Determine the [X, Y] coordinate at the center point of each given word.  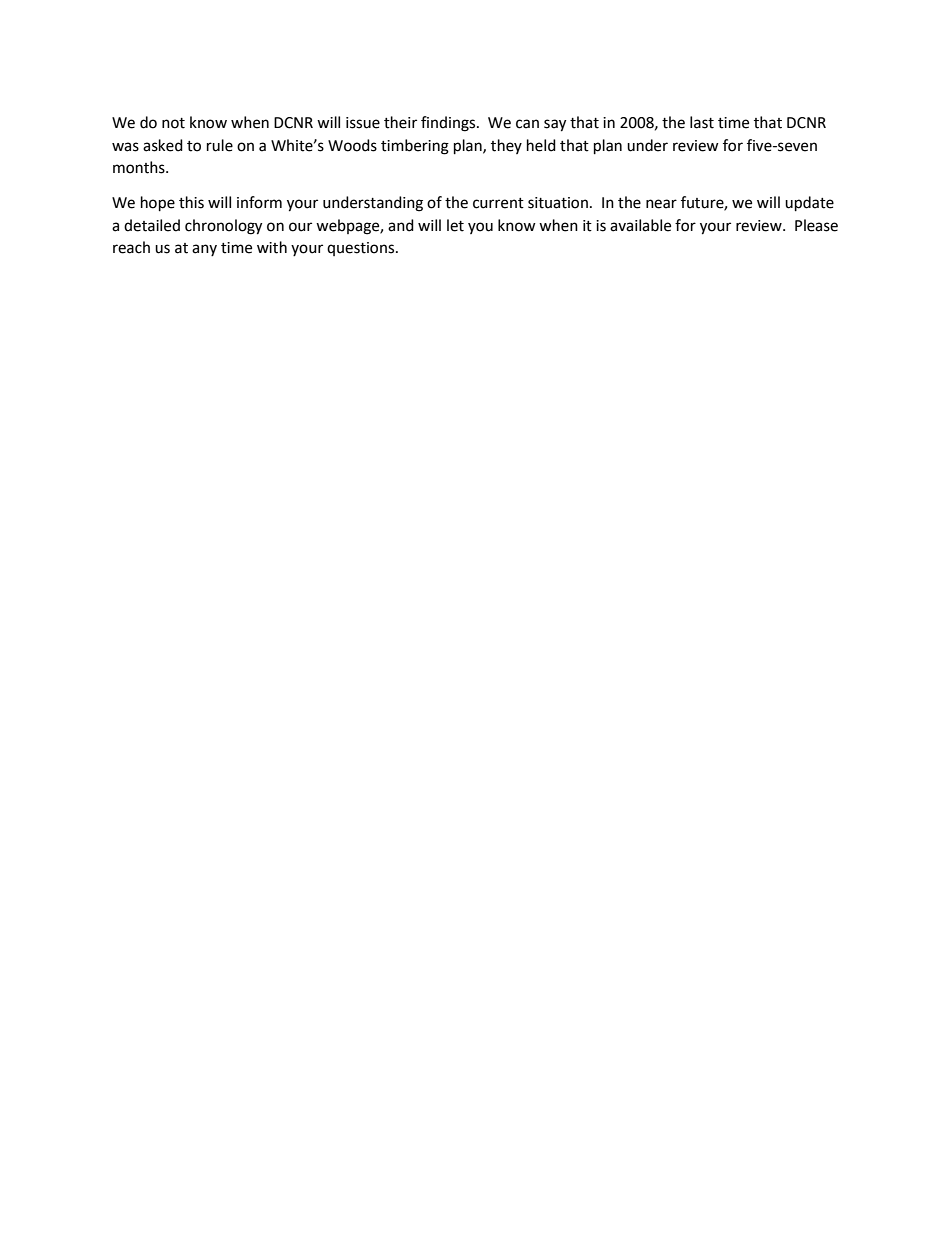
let [455, 225]
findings [449, 124]
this [191, 202]
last [702, 122]
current [498, 203]
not [173, 123]
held [541, 145]
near [661, 204]
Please [816, 225]
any [204, 250]
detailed [152, 225]
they [506, 146]
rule [220, 145]
